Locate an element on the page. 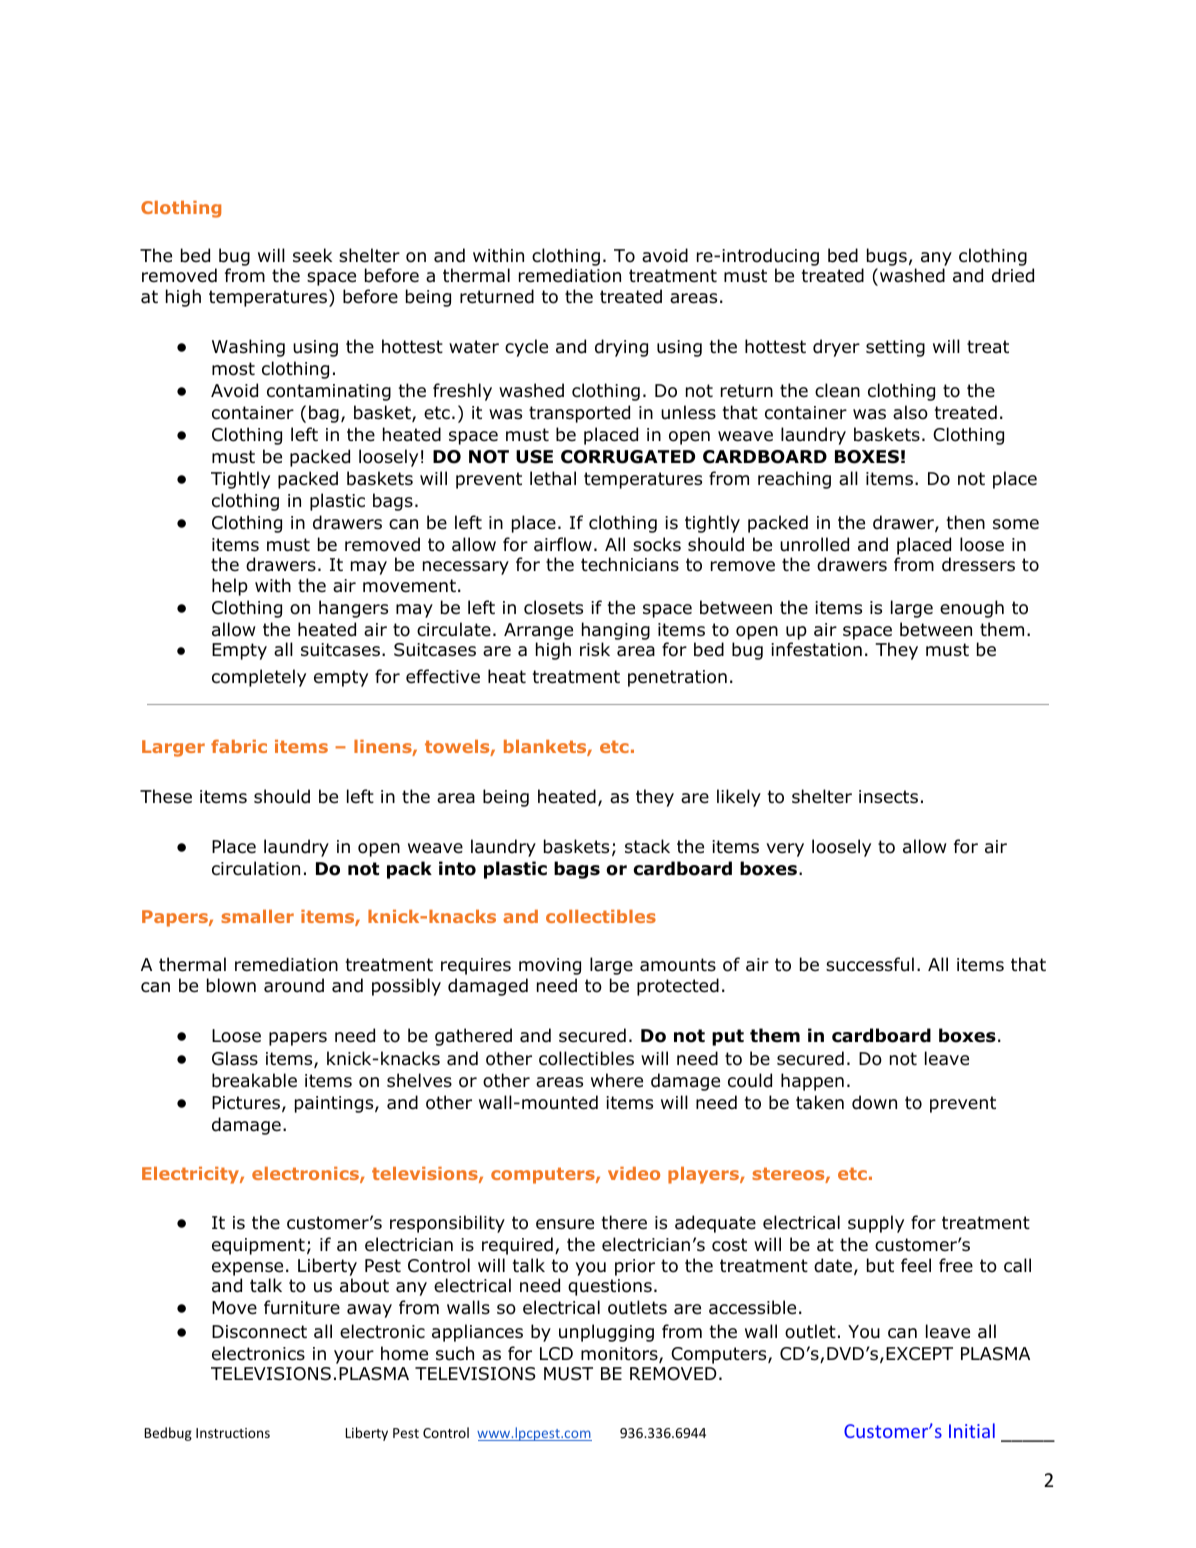 The width and height of the page is (1196, 1548). help is located at coordinates (230, 587).
